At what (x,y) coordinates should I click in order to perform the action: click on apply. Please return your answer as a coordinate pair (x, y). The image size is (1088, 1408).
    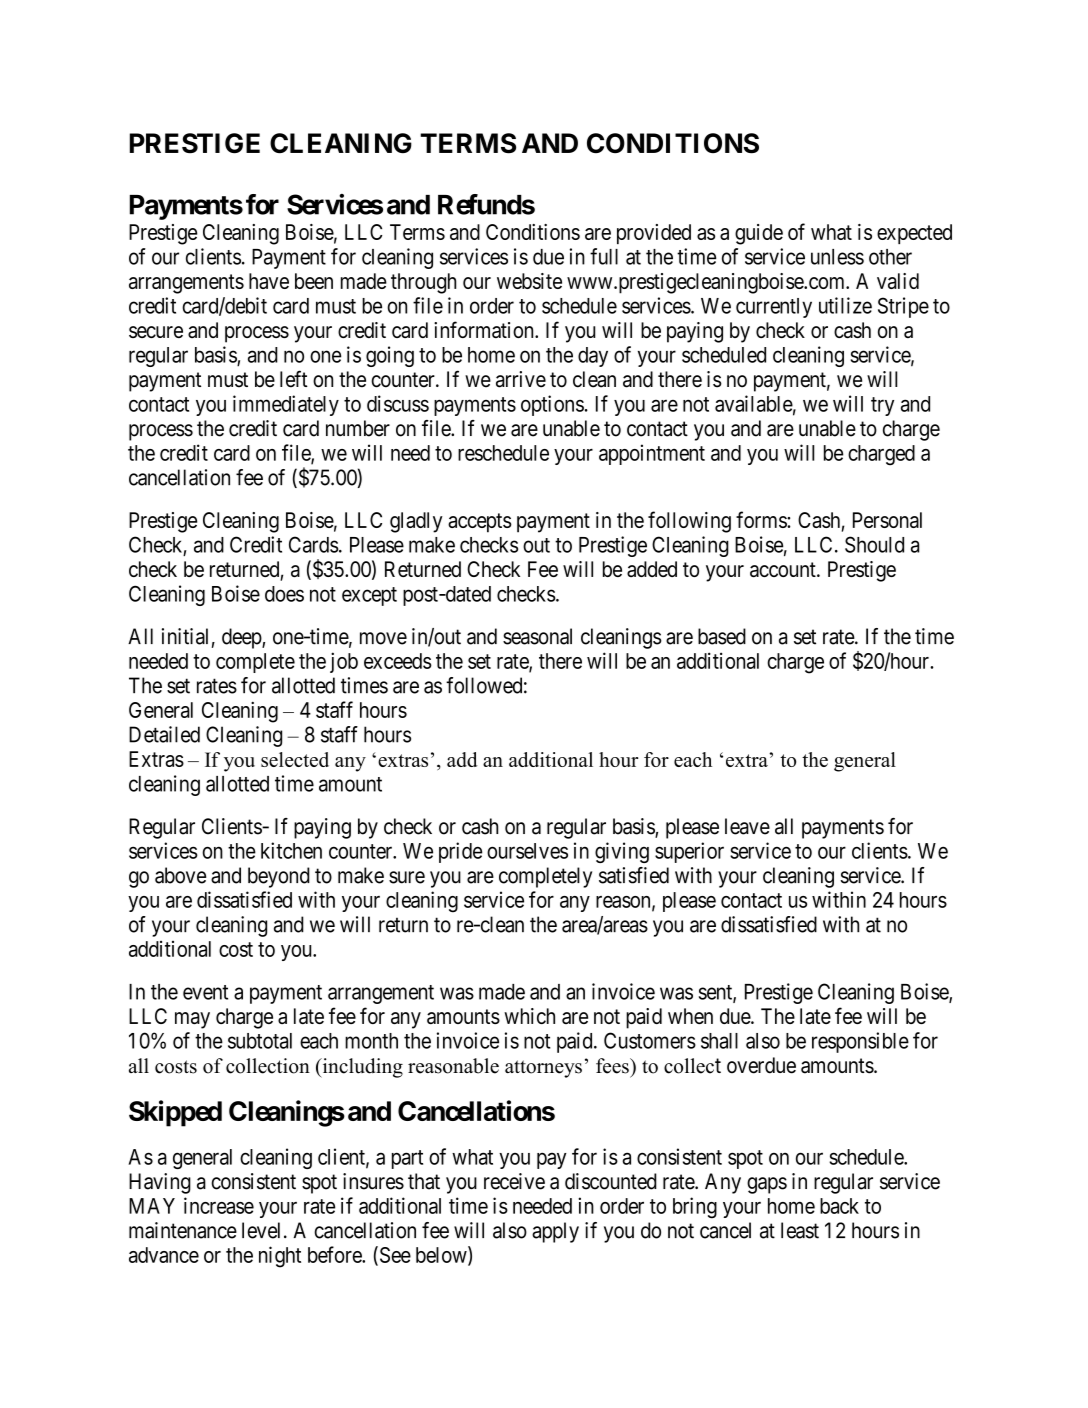
    Looking at the image, I should click on (555, 1232).
